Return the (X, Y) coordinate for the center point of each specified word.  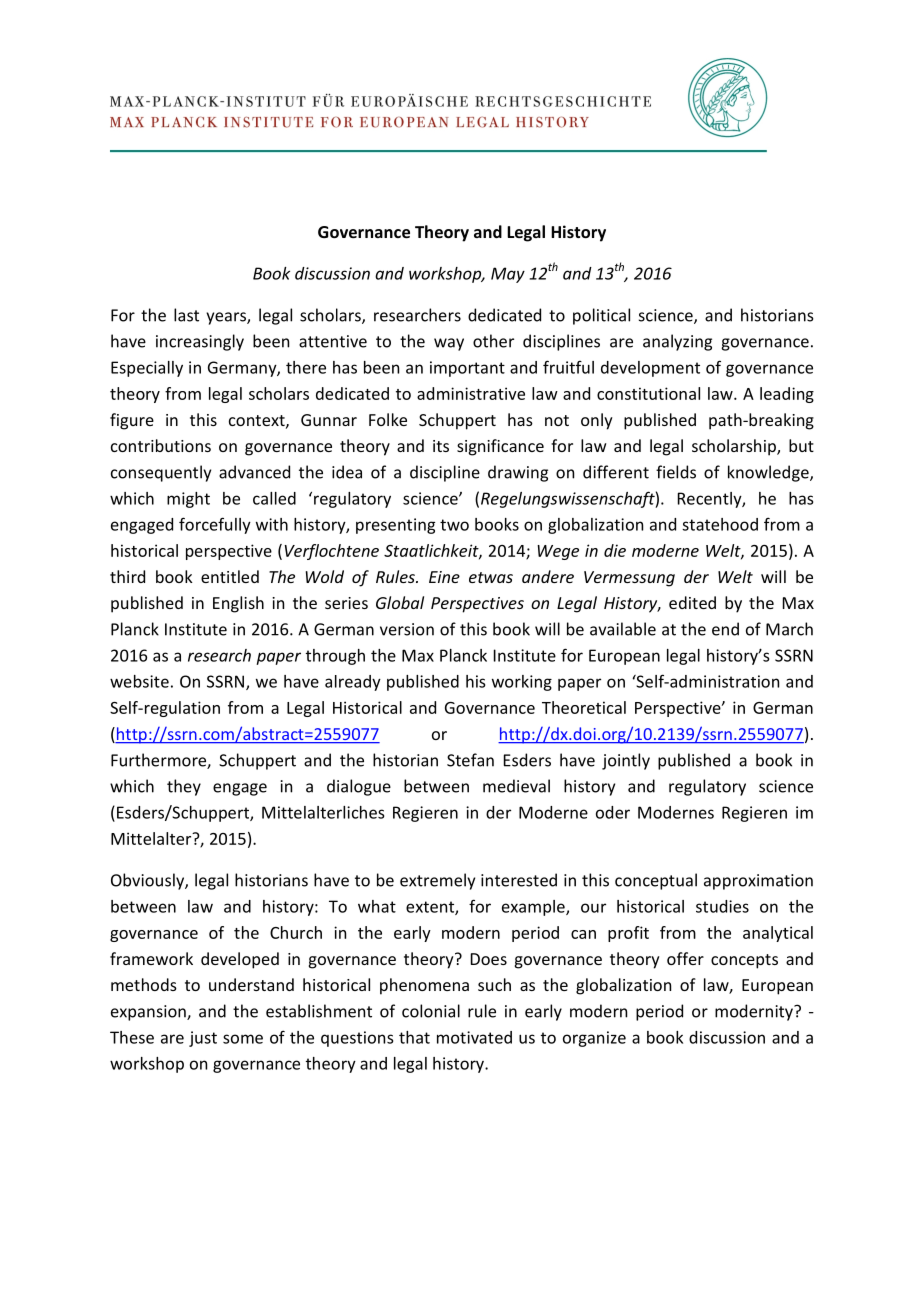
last (186, 315)
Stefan (470, 760)
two (454, 525)
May (508, 275)
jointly (626, 761)
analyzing (677, 342)
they (184, 787)
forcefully (215, 525)
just (203, 1039)
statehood (720, 524)
